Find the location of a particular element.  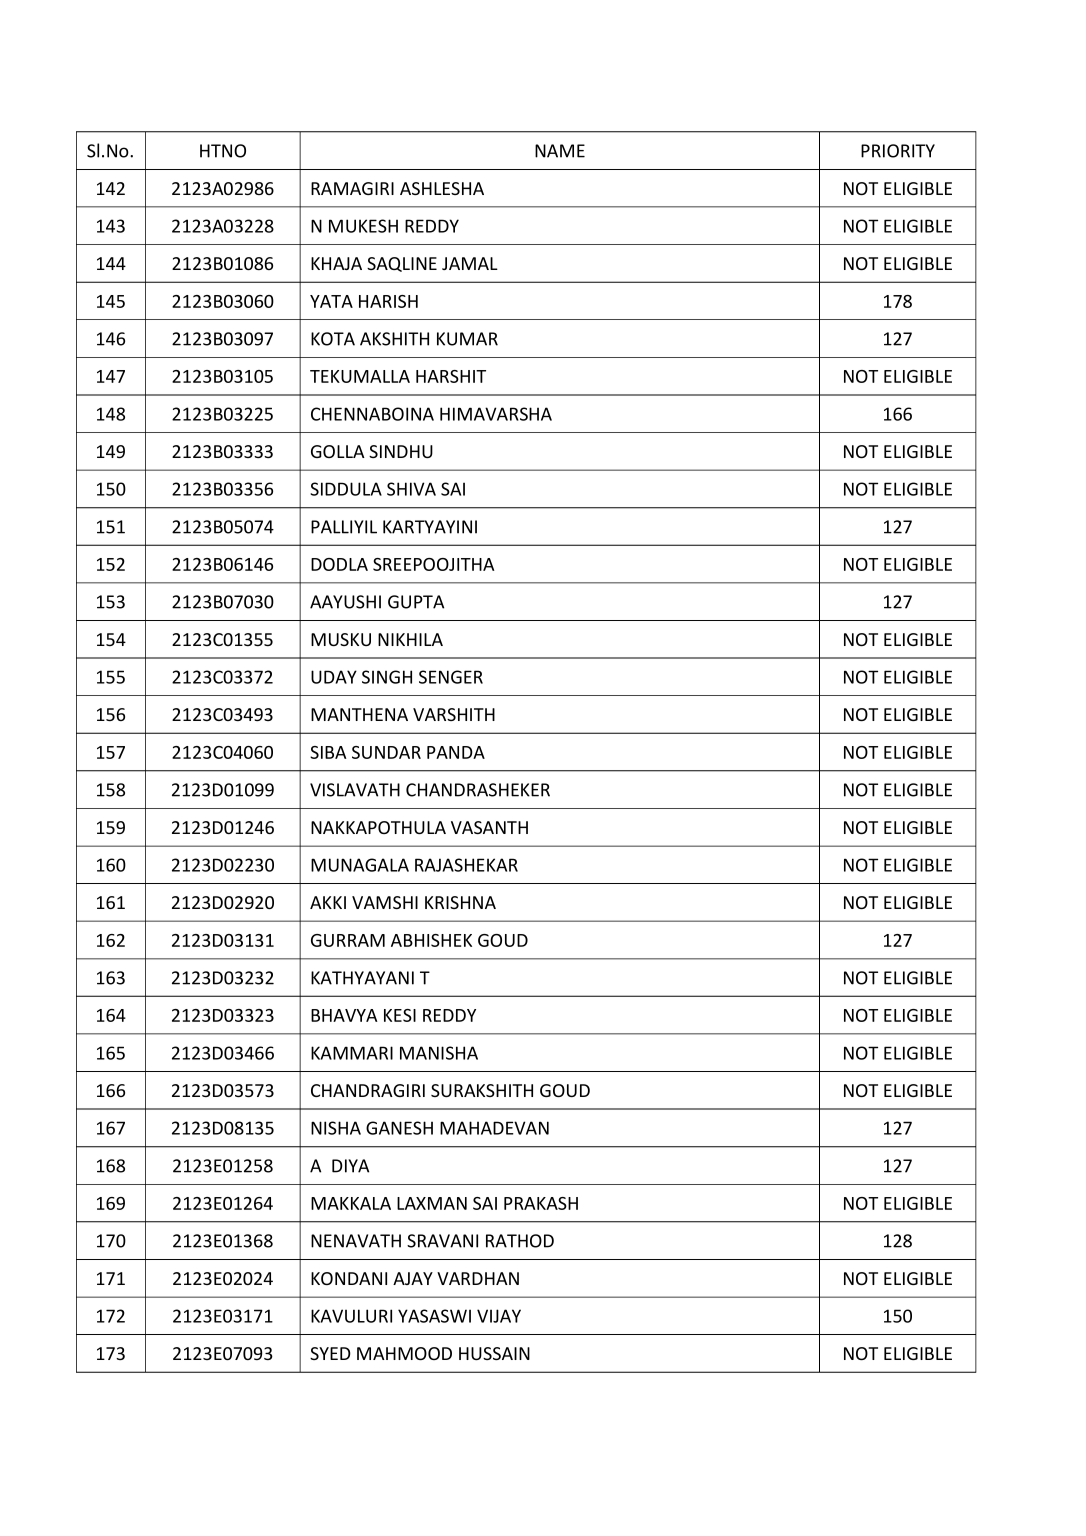

VIJAY is located at coordinates (499, 1316).
